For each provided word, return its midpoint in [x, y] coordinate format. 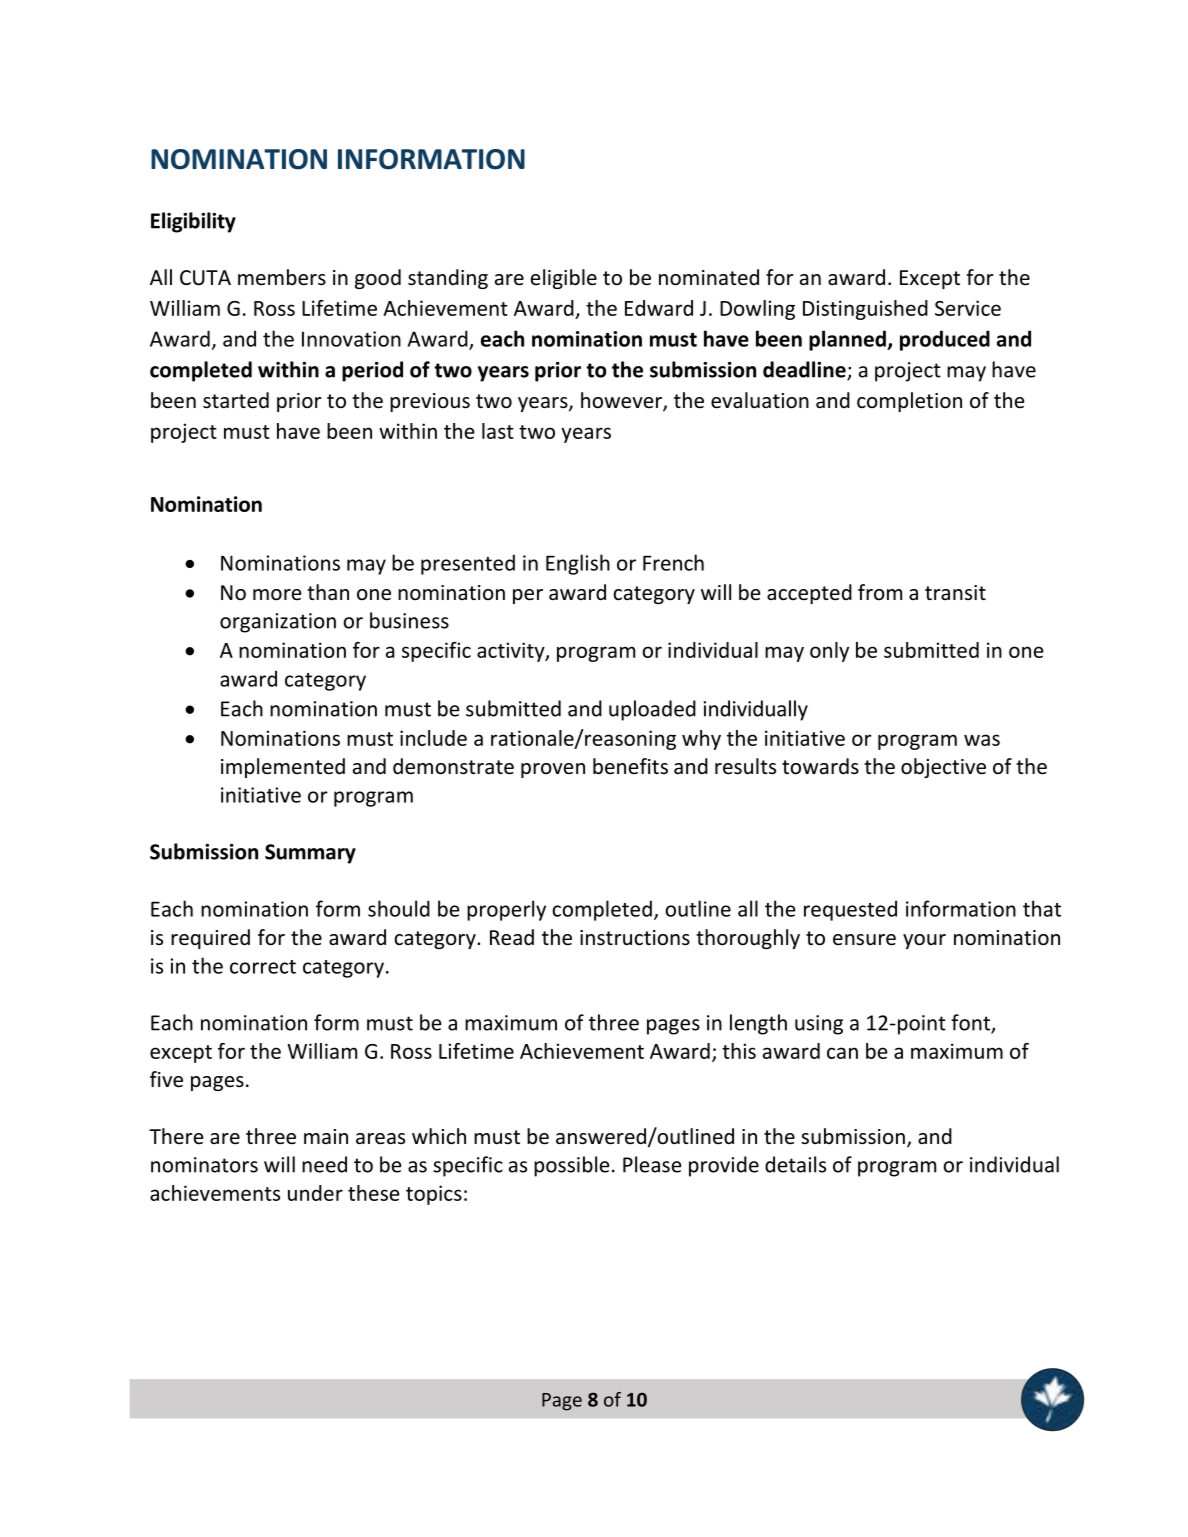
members [282, 277]
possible [572, 1166]
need [324, 1164]
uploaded [652, 710]
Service [968, 308]
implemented [283, 768]
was [982, 740]
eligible [564, 279]
